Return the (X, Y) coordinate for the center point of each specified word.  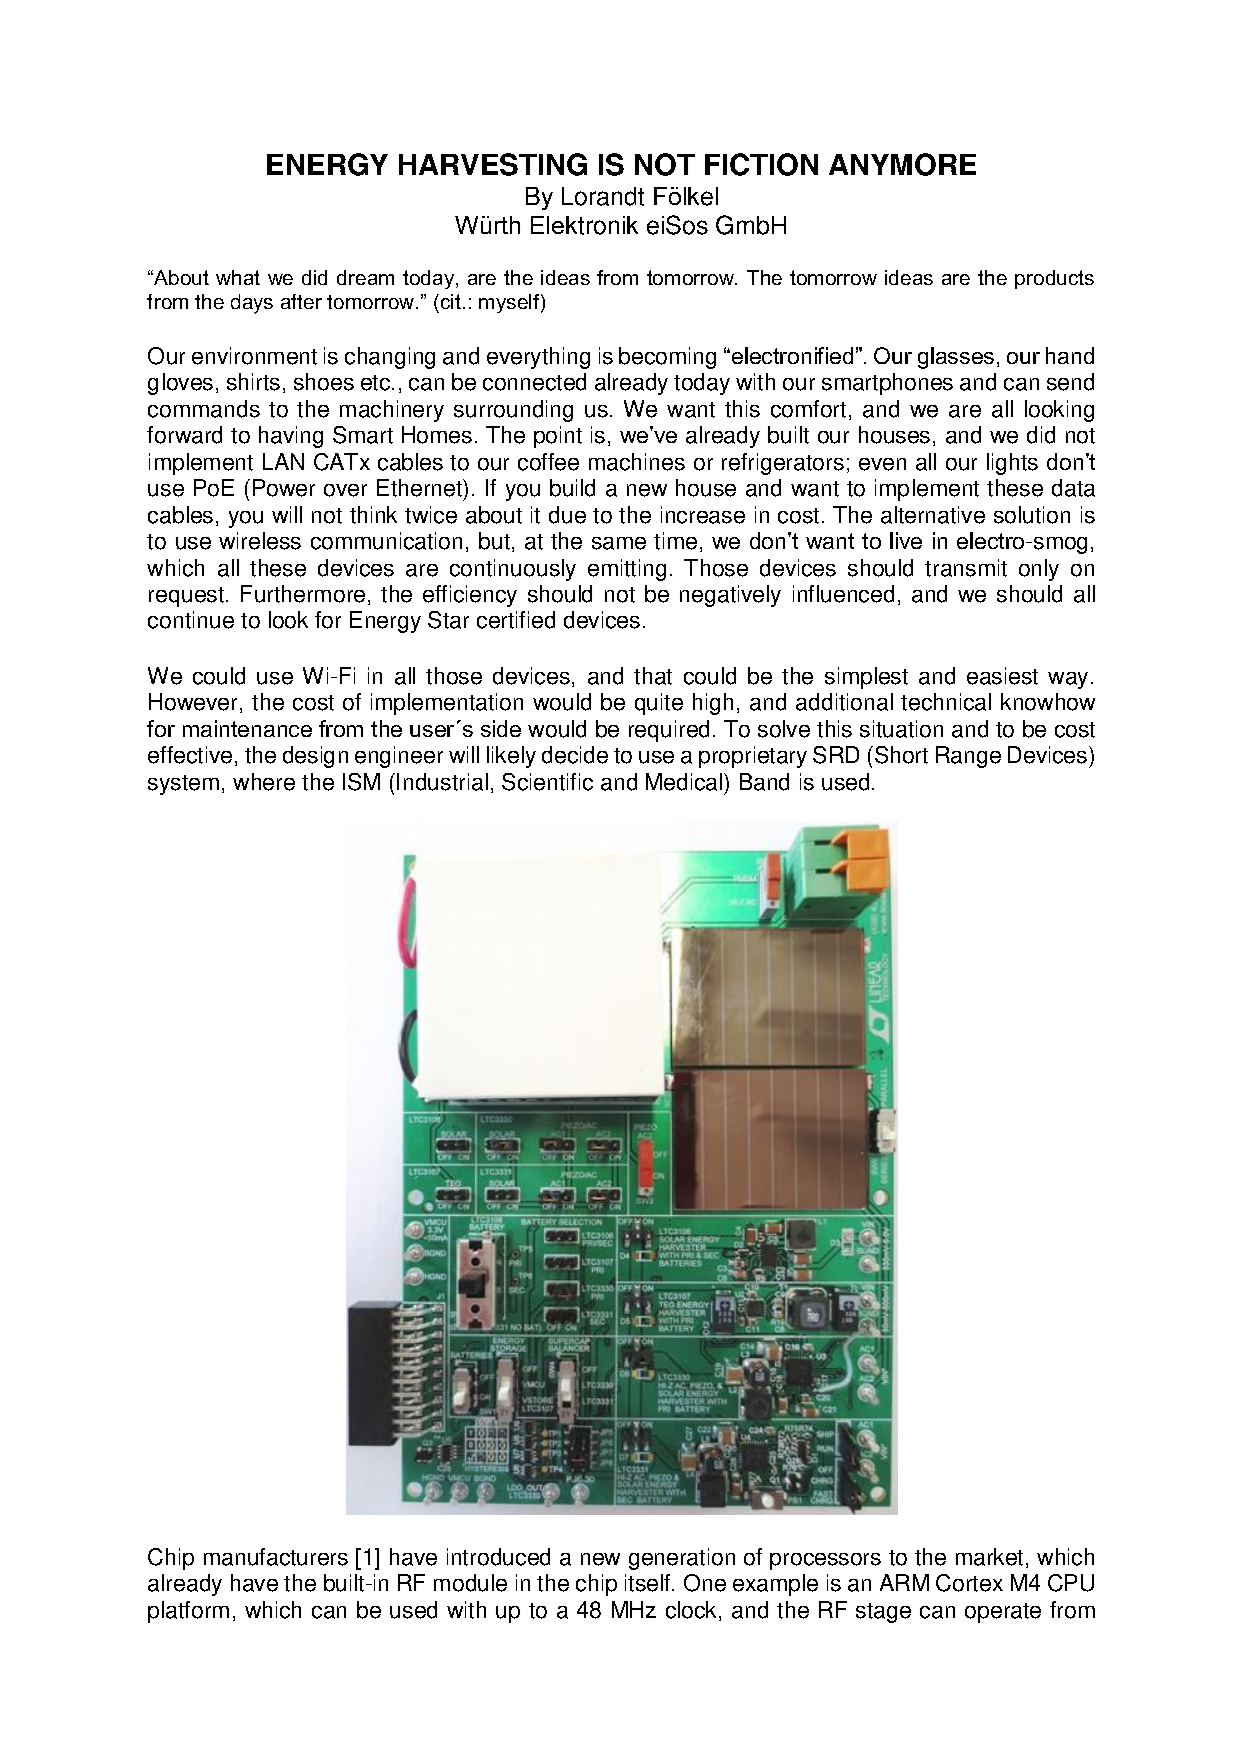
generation (682, 1559)
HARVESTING (493, 164)
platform (188, 1612)
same (619, 543)
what (238, 277)
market (989, 1557)
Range (968, 757)
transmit (966, 568)
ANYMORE (902, 164)
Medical (685, 782)
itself (649, 1583)
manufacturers (276, 1557)
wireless (260, 541)
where (264, 782)
